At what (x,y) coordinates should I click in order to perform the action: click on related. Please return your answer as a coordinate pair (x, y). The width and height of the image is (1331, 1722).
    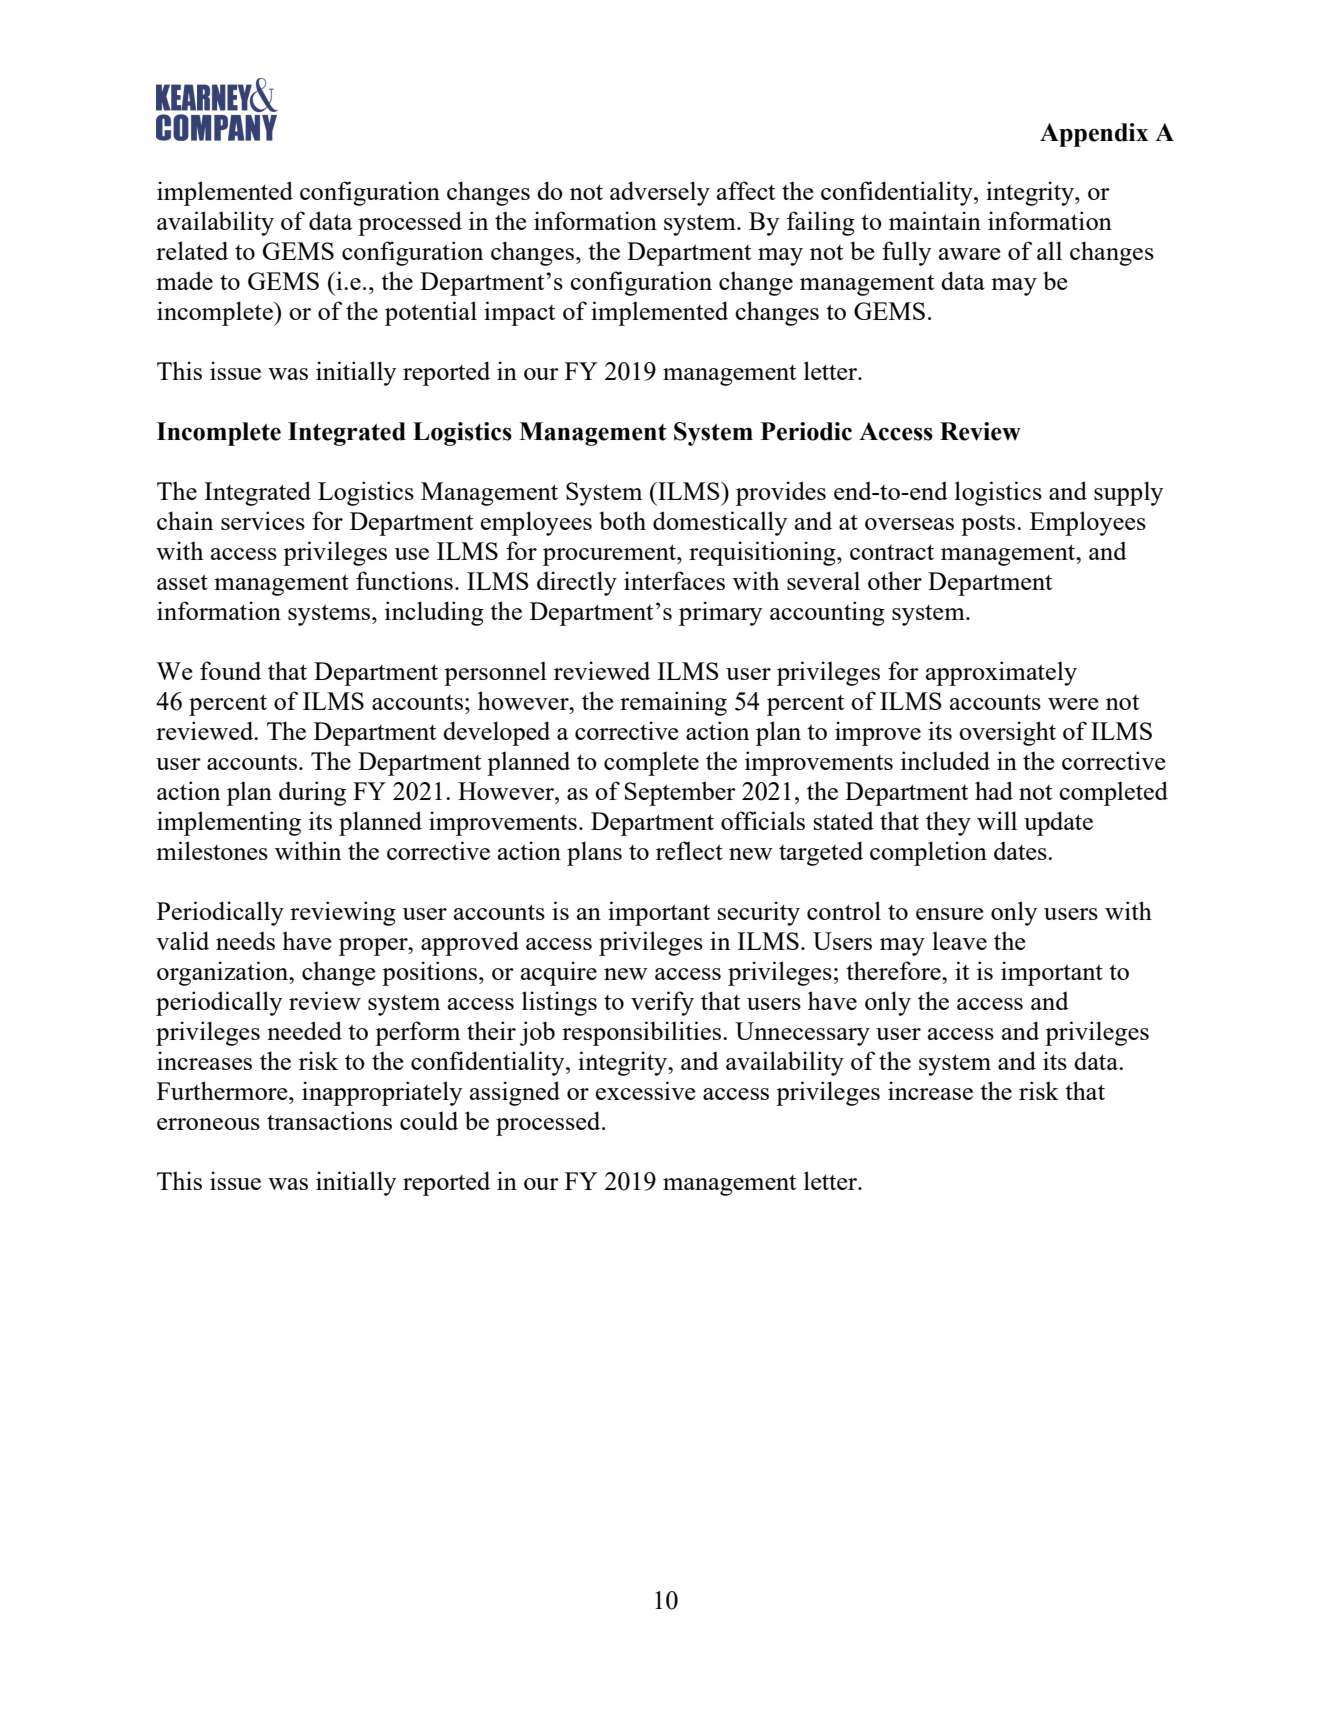
    Looking at the image, I should click on (192, 250).
